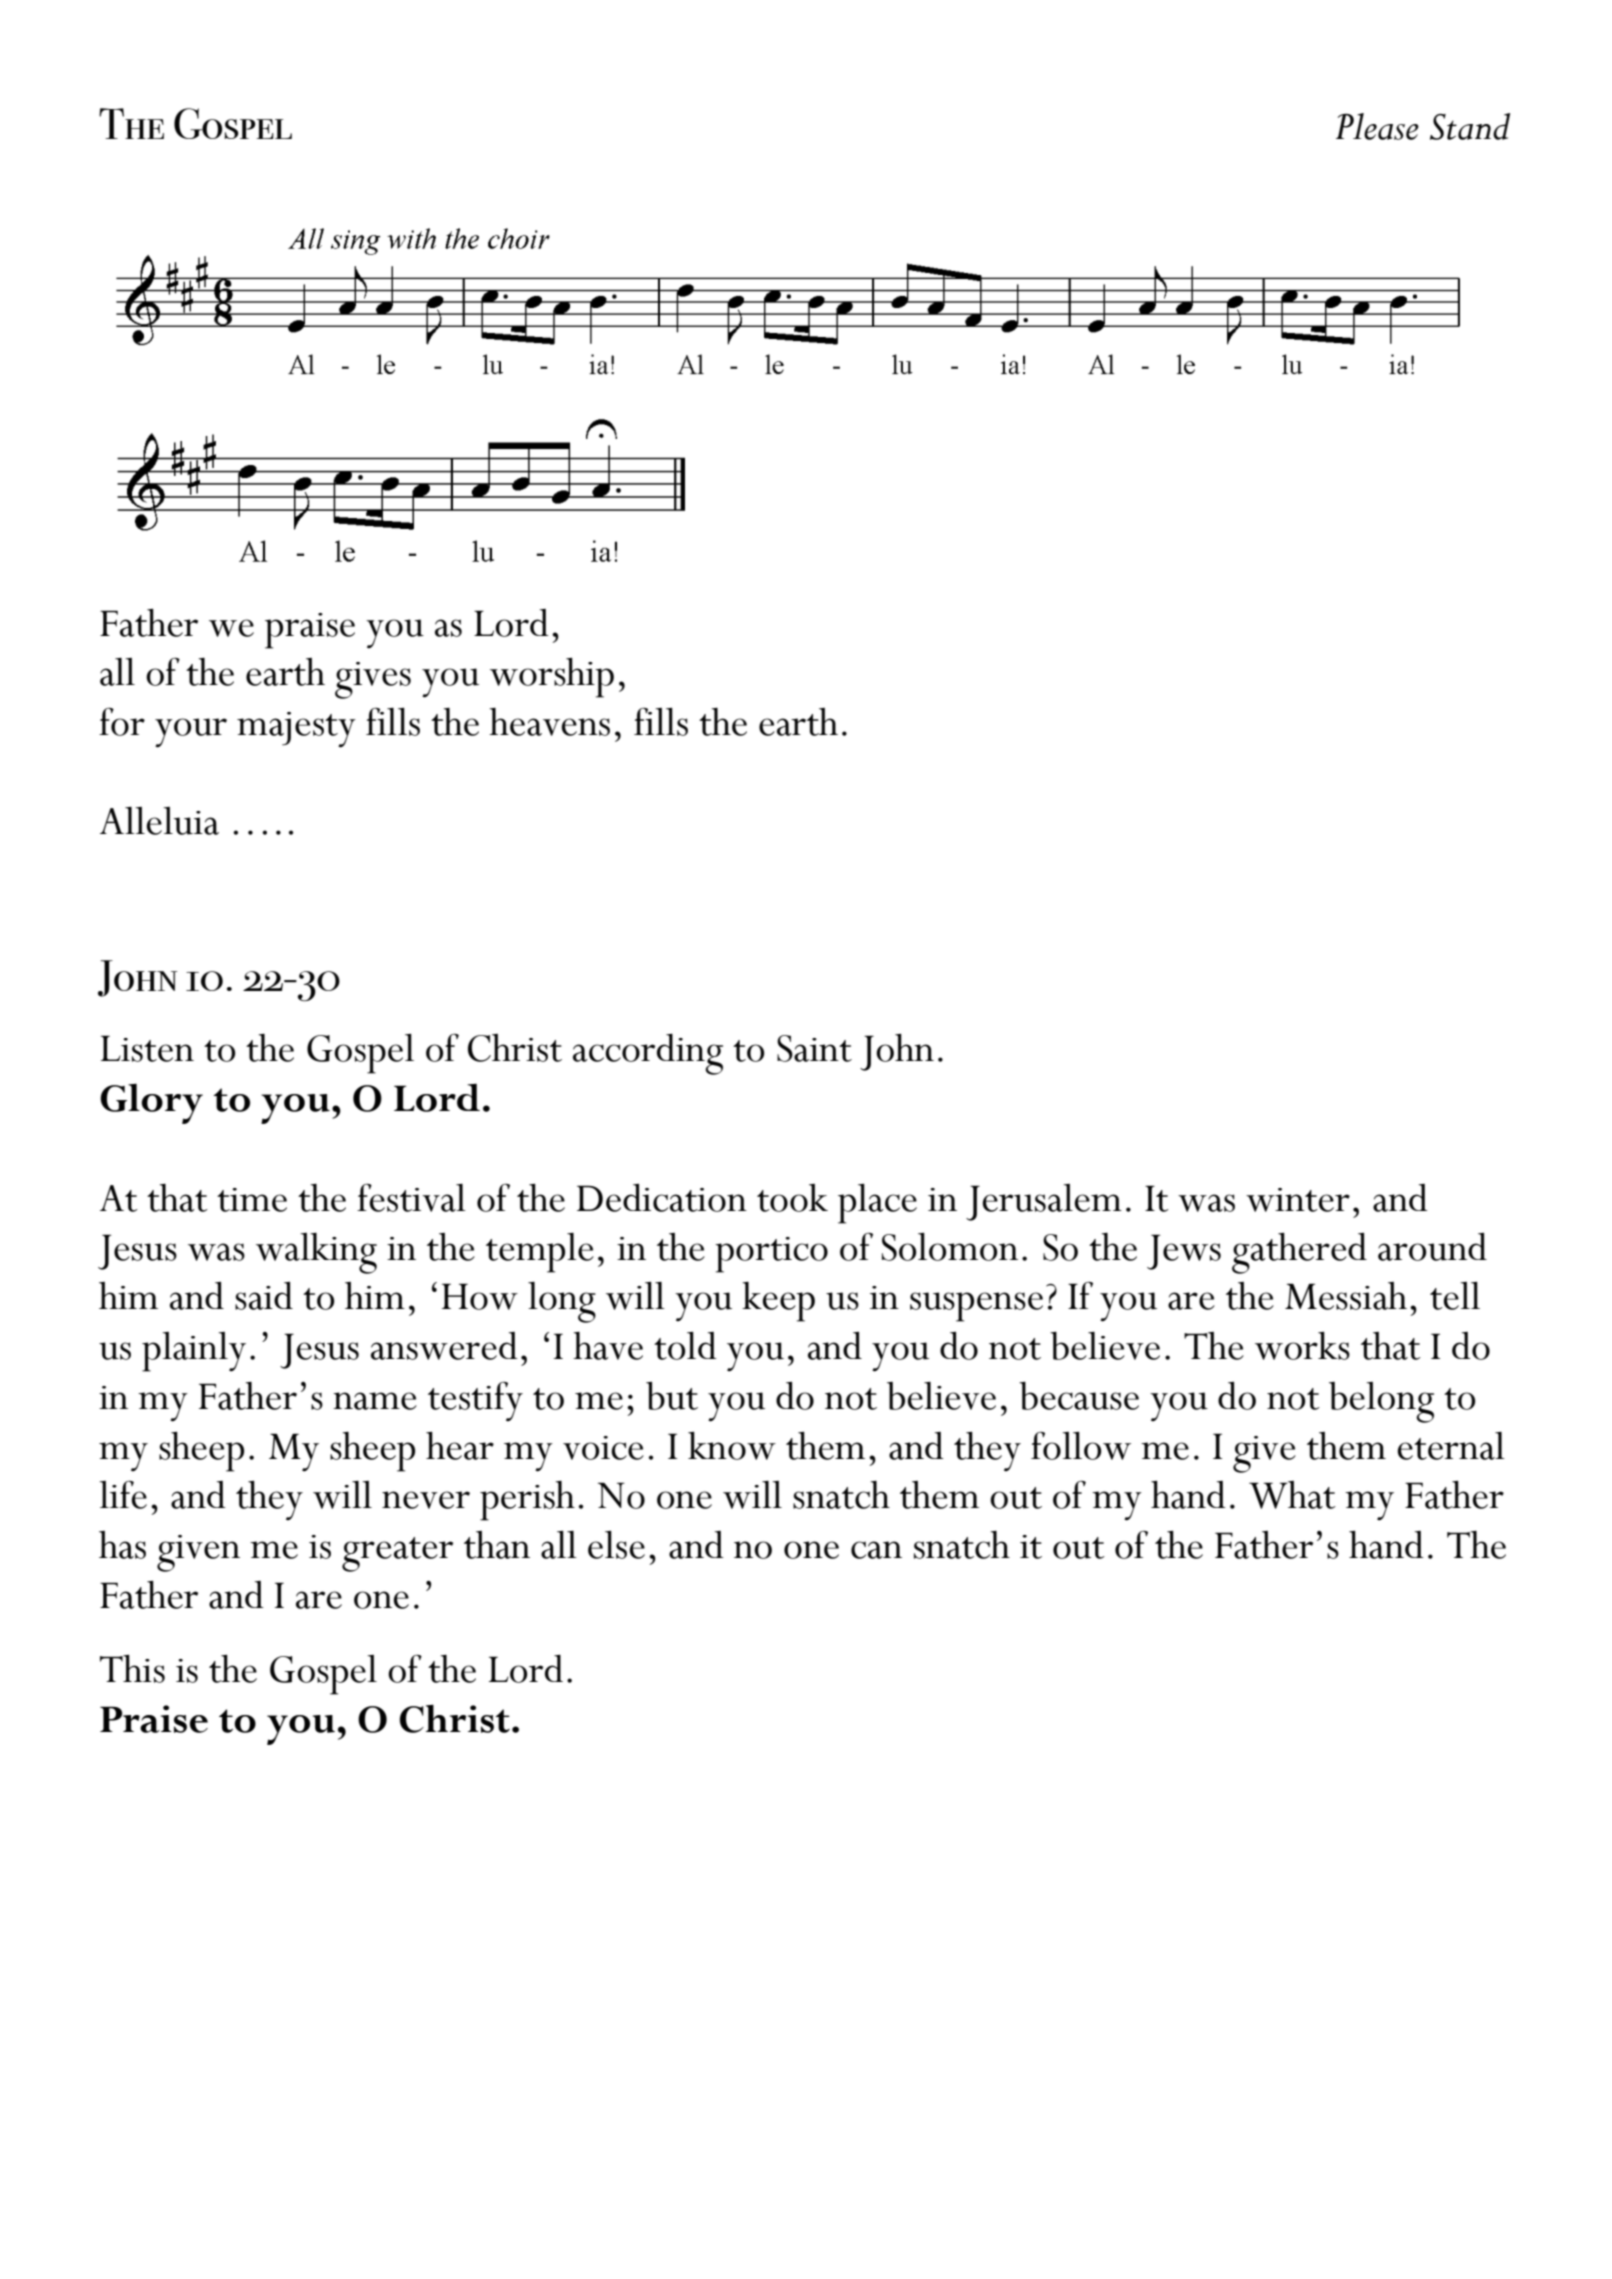 Image resolution: width=1612 pixels, height=2279 pixels. Describe the element at coordinates (1377, 126) in the screenshot. I see `Please` at that location.
